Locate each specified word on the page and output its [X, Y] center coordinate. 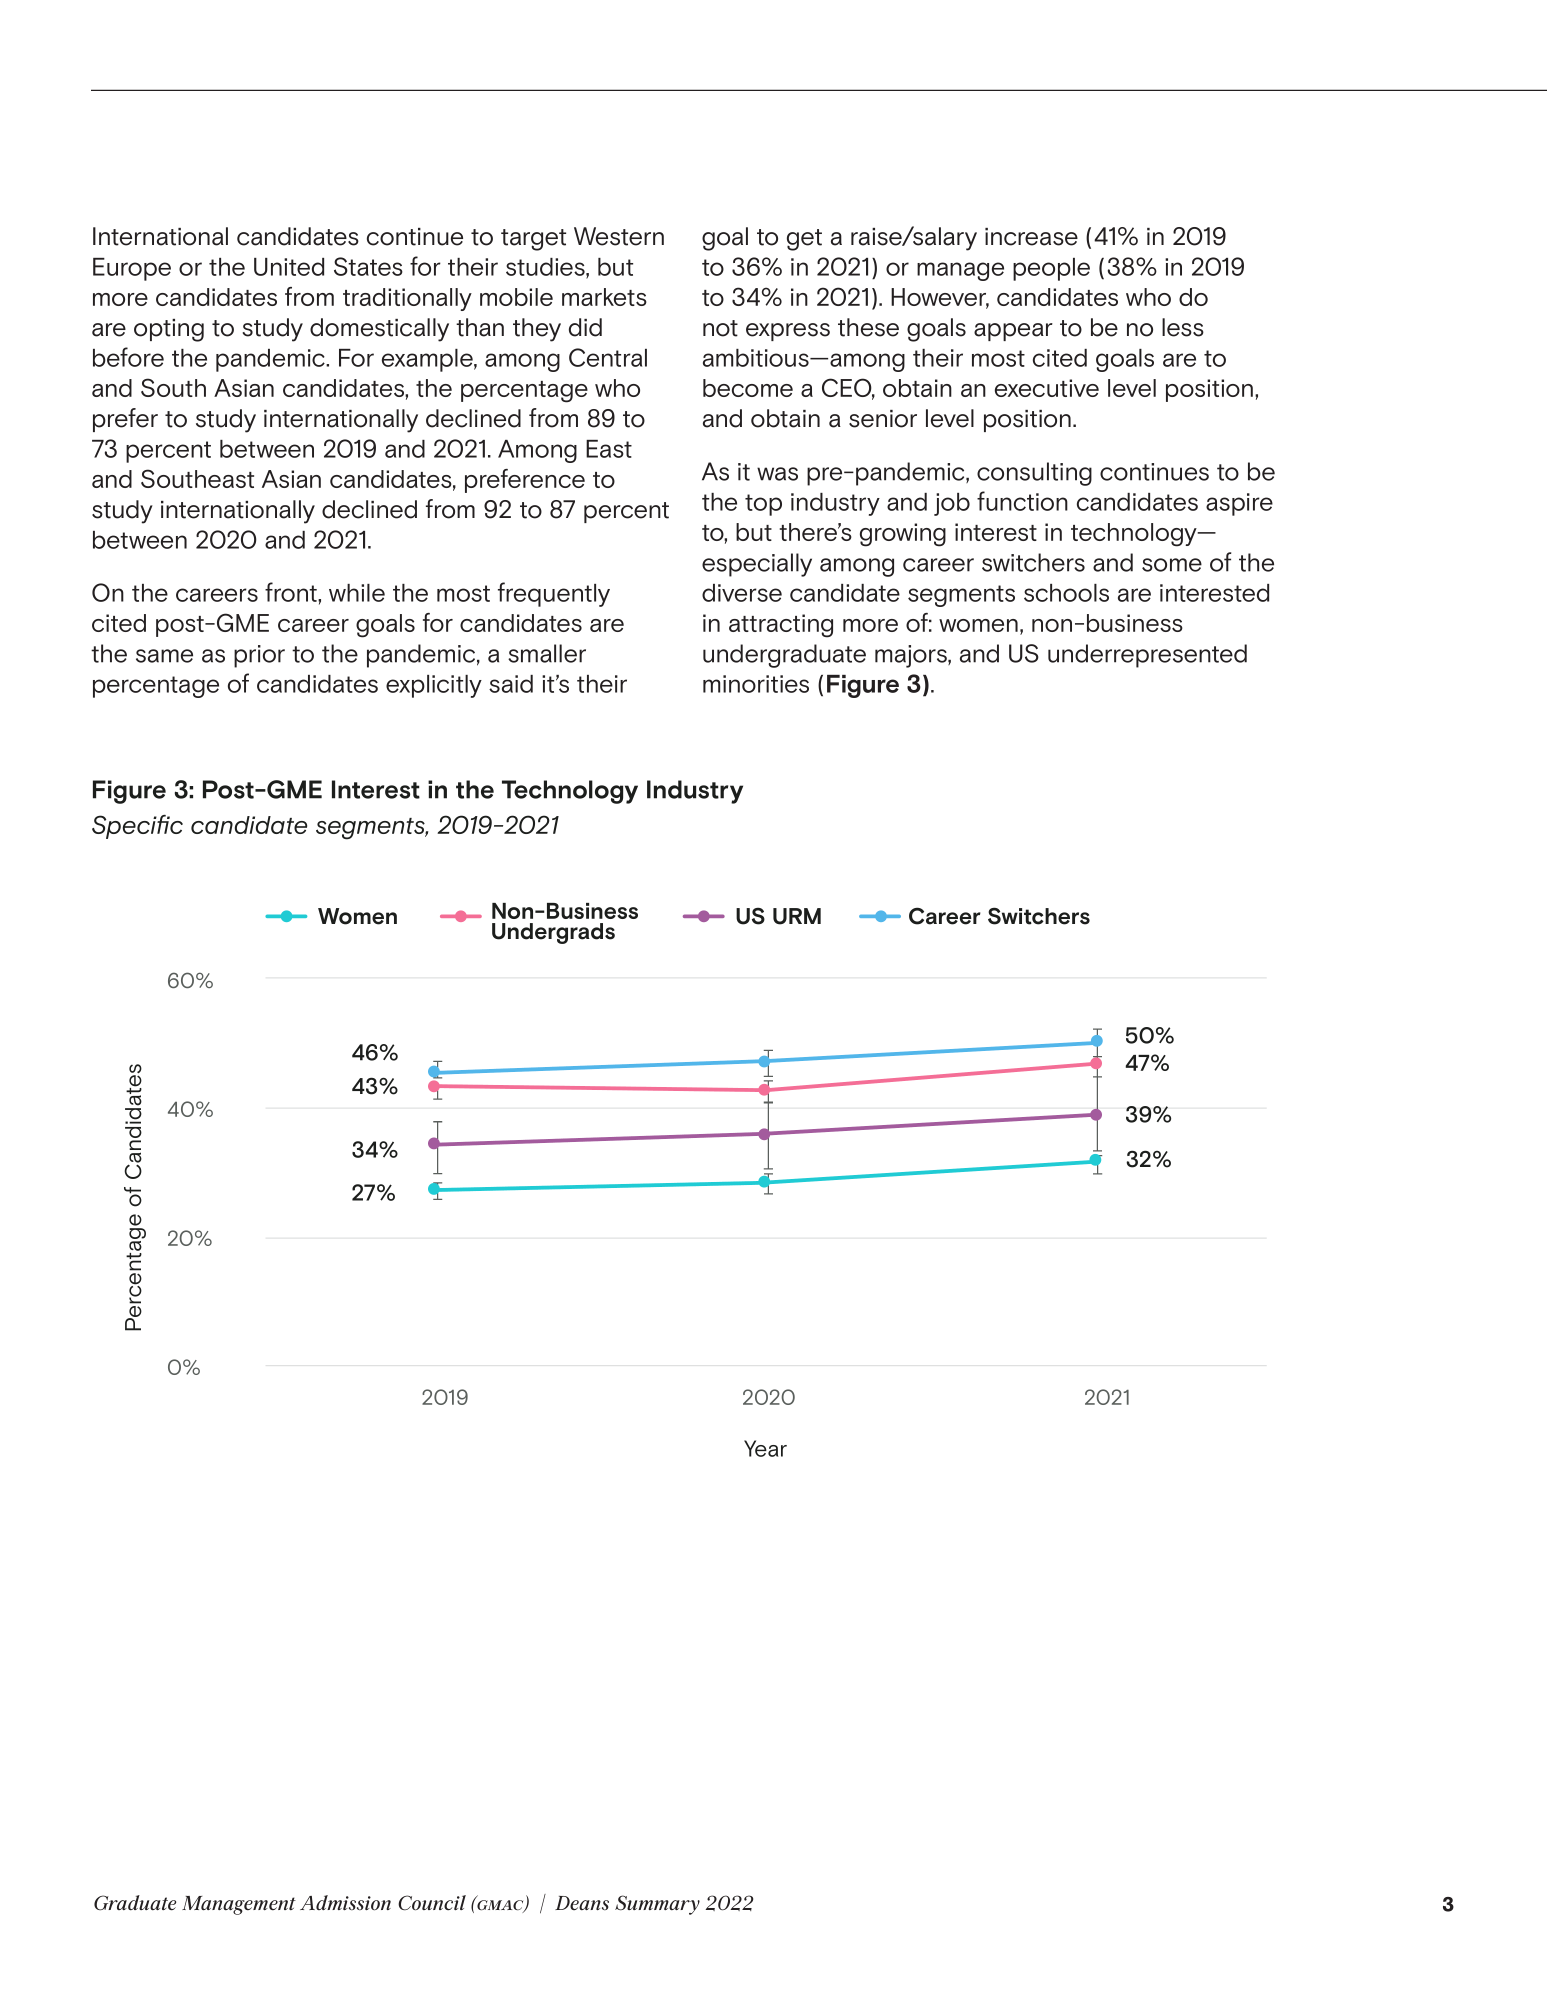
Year [765, 1448]
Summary [657, 1905]
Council [432, 1903]
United [289, 267]
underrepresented [1147, 656]
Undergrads [553, 933]
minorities [756, 684]
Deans [582, 1903]
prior [259, 656]
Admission [345, 1903]
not [720, 328]
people [1051, 269]
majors [912, 656]
